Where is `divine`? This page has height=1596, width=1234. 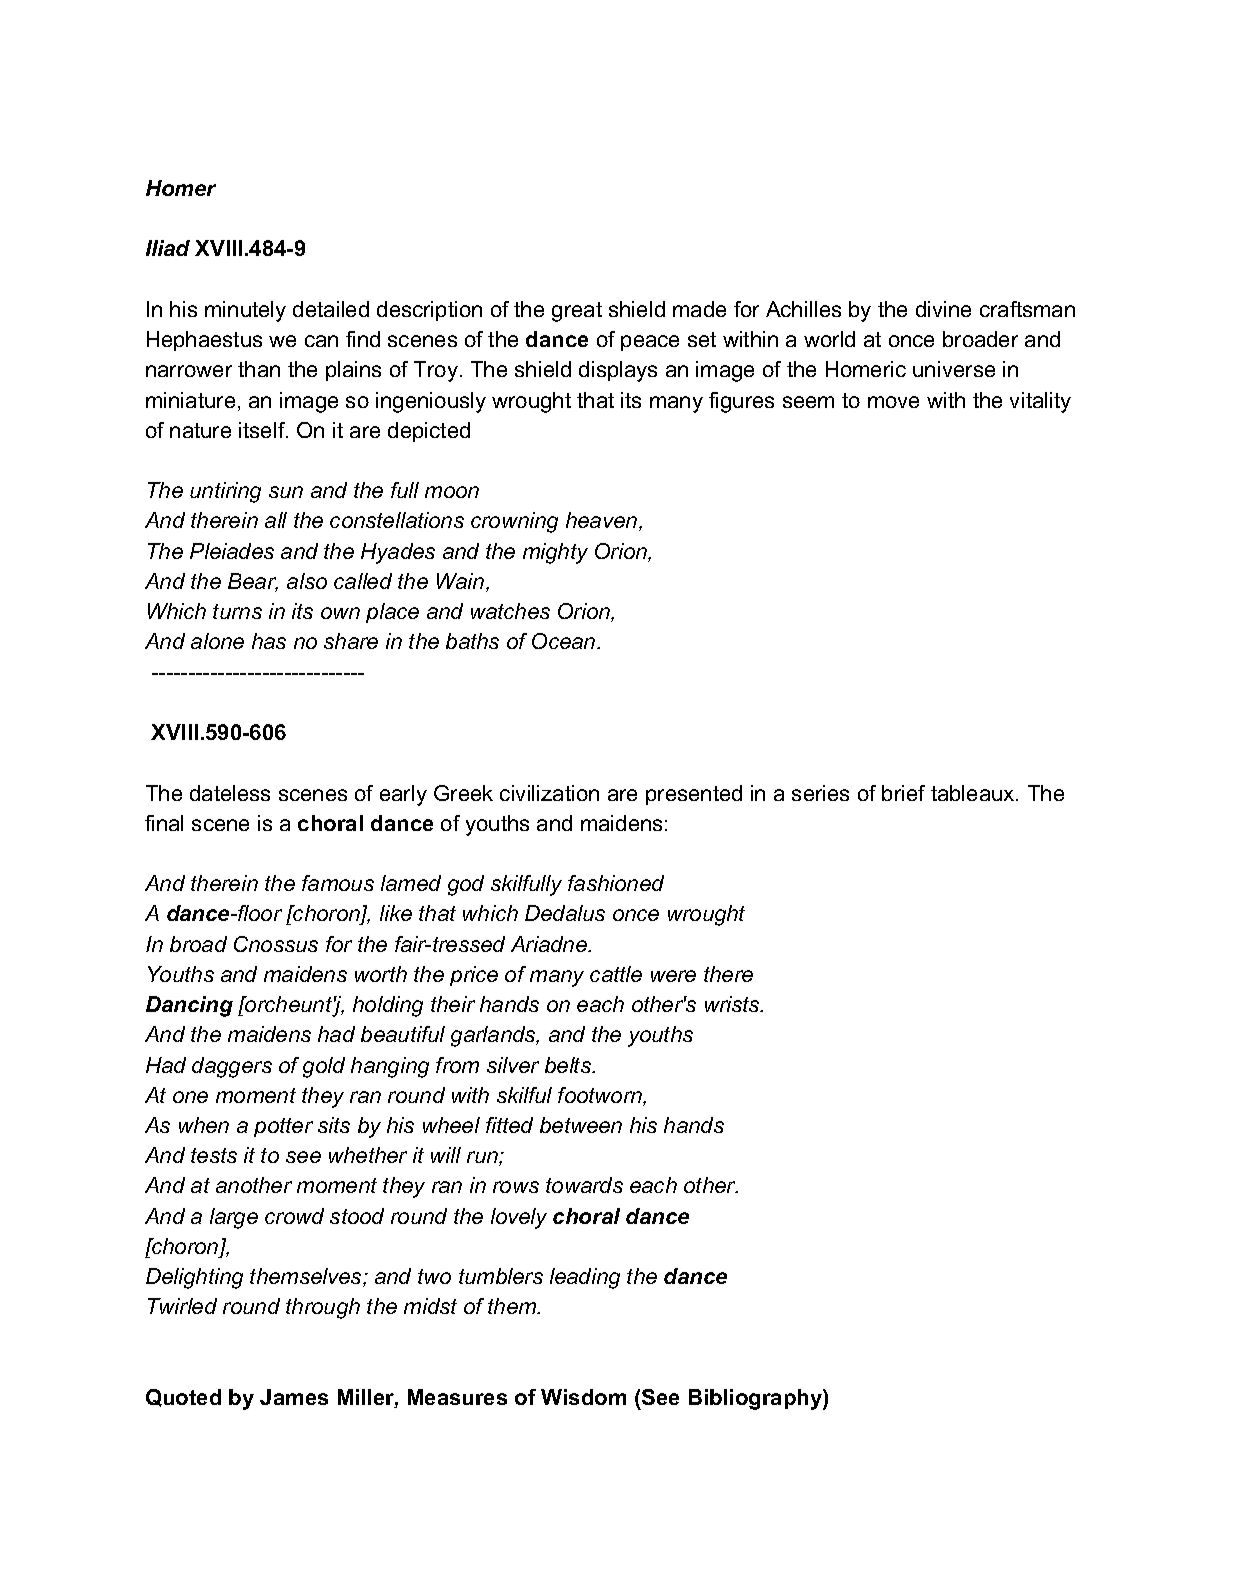
divine is located at coordinates (943, 309).
